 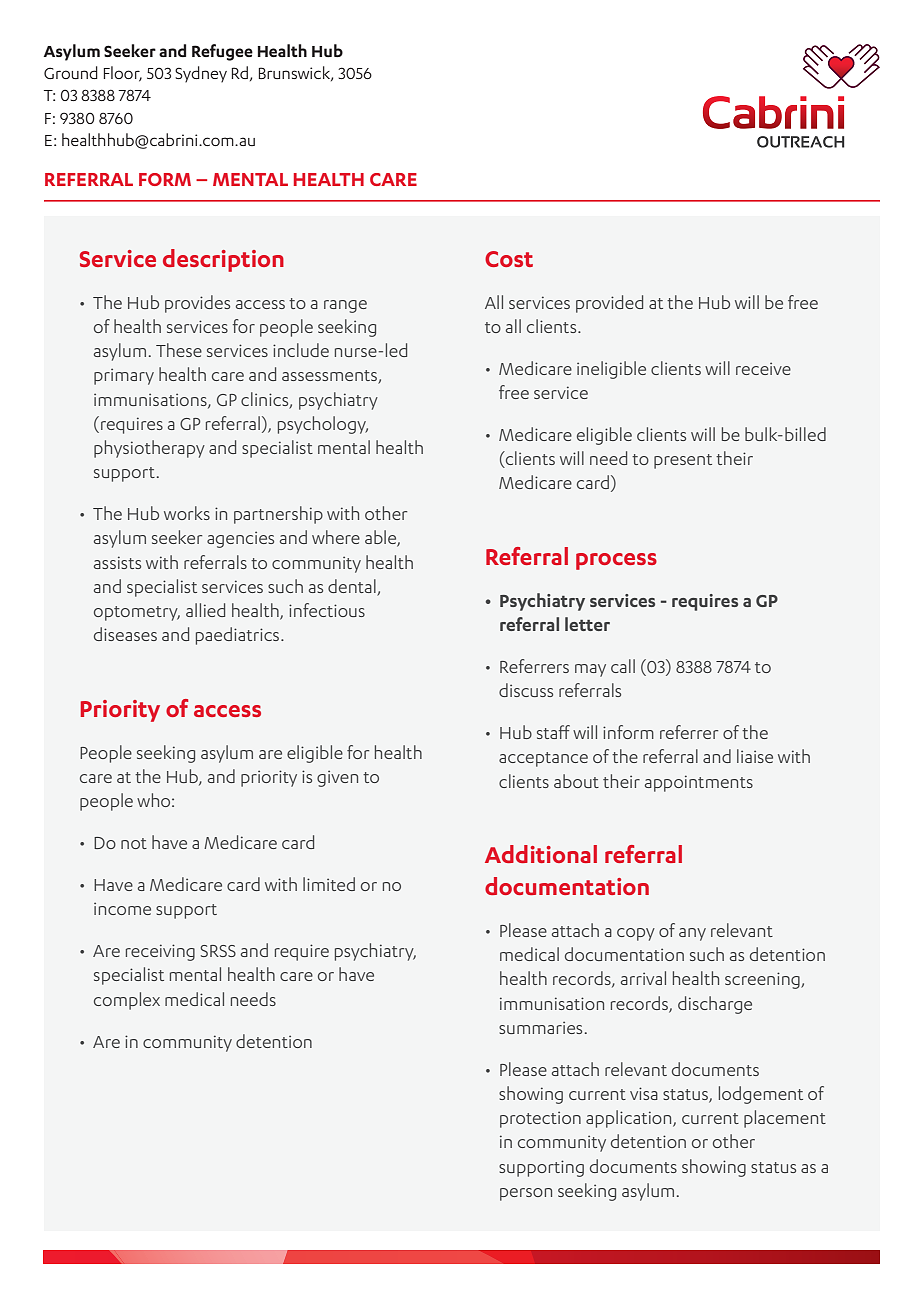 I want to click on provided, so click(x=609, y=304).
